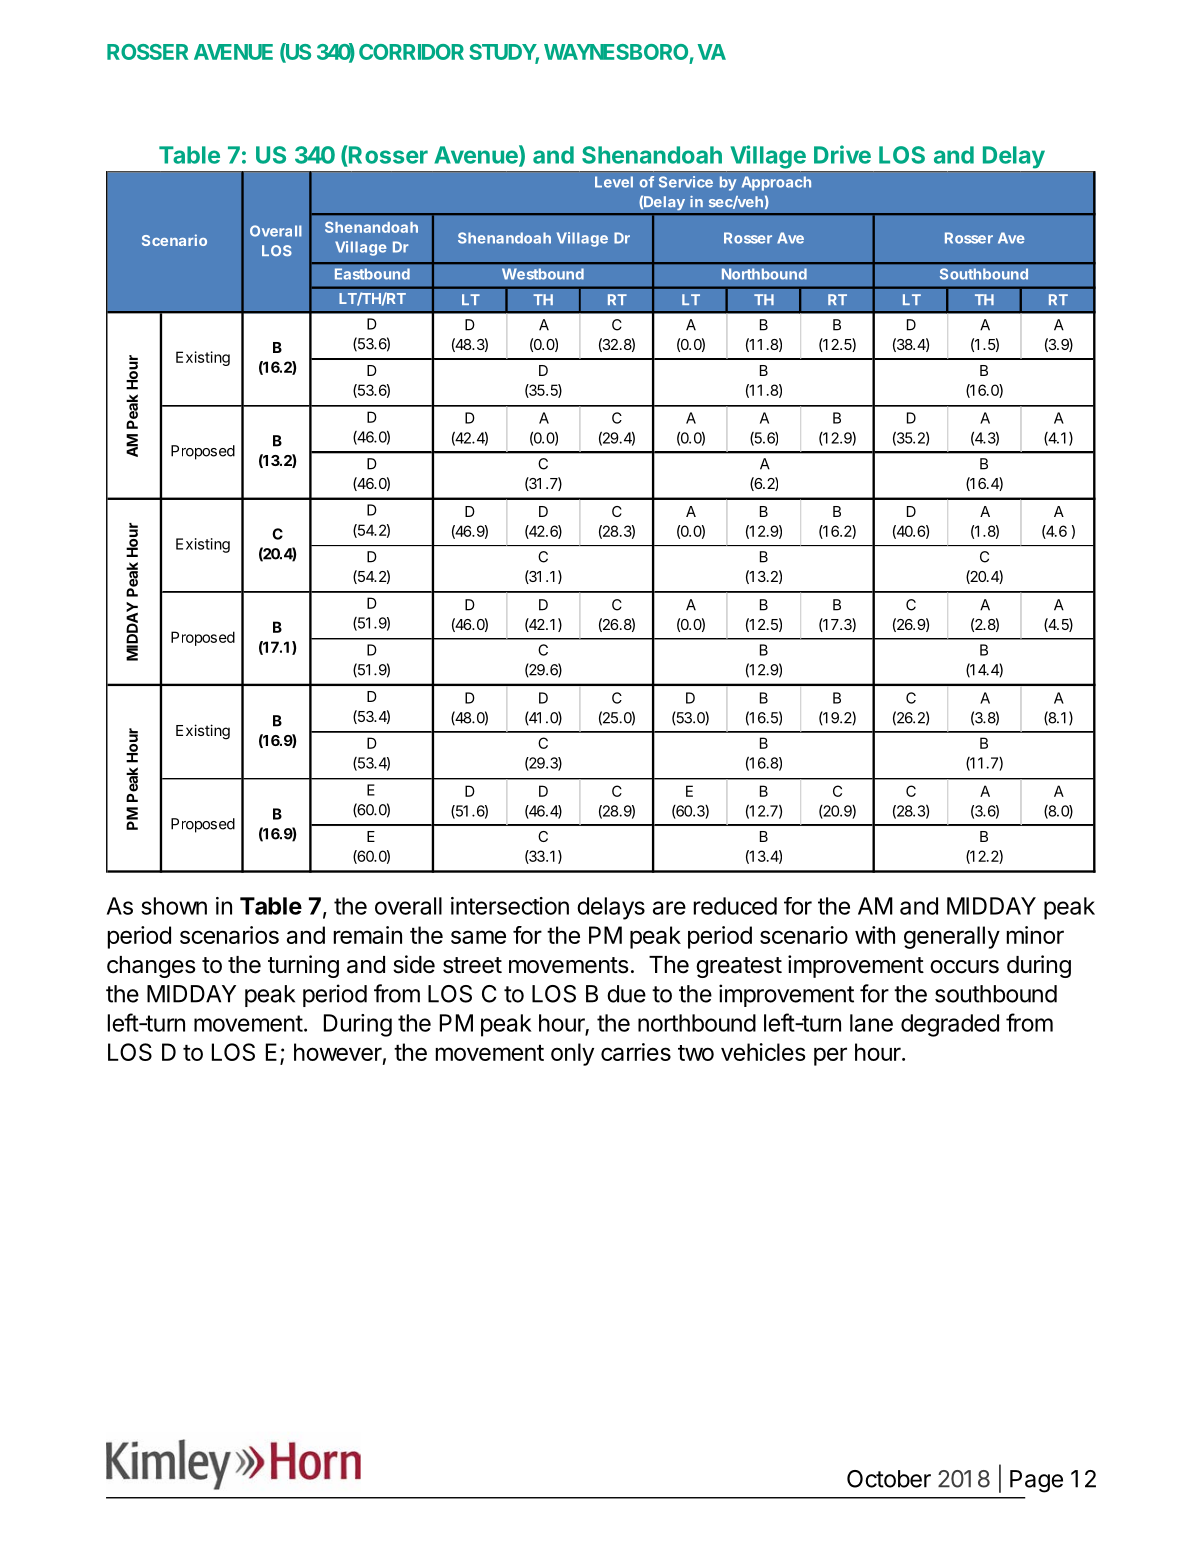 The image size is (1202, 1555). I want to click on reduced, so click(735, 906).
